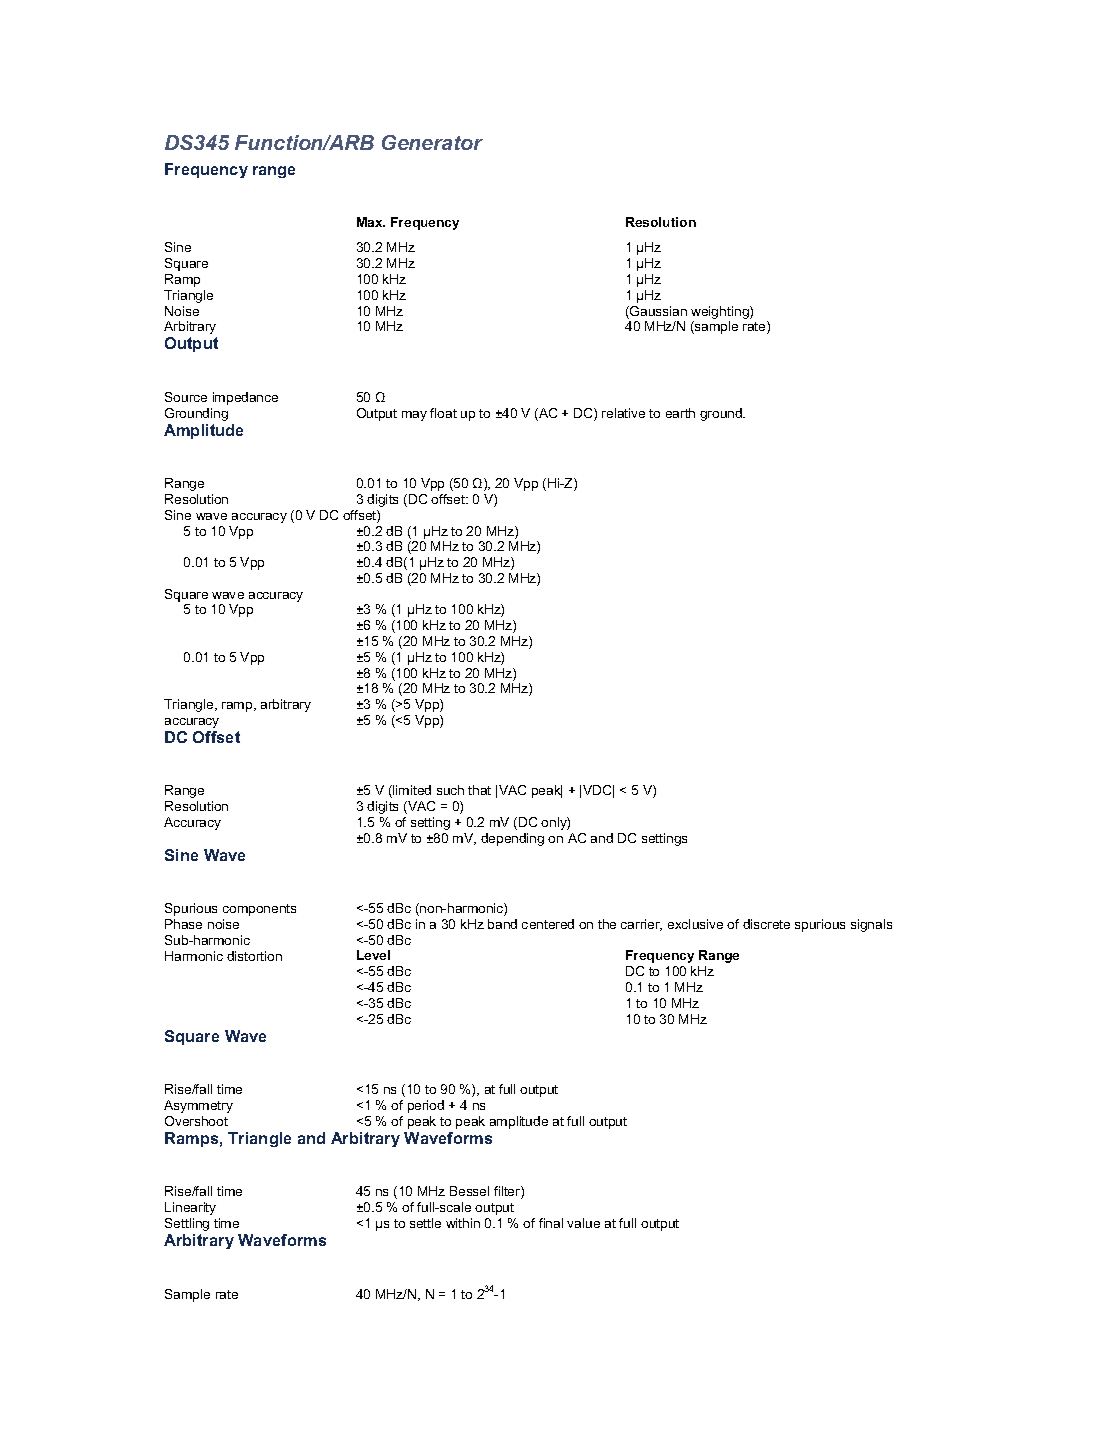 Image resolution: width=1119 pixels, height=1448 pixels. Describe the element at coordinates (721, 312) in the page. I see `weighting` at that location.
